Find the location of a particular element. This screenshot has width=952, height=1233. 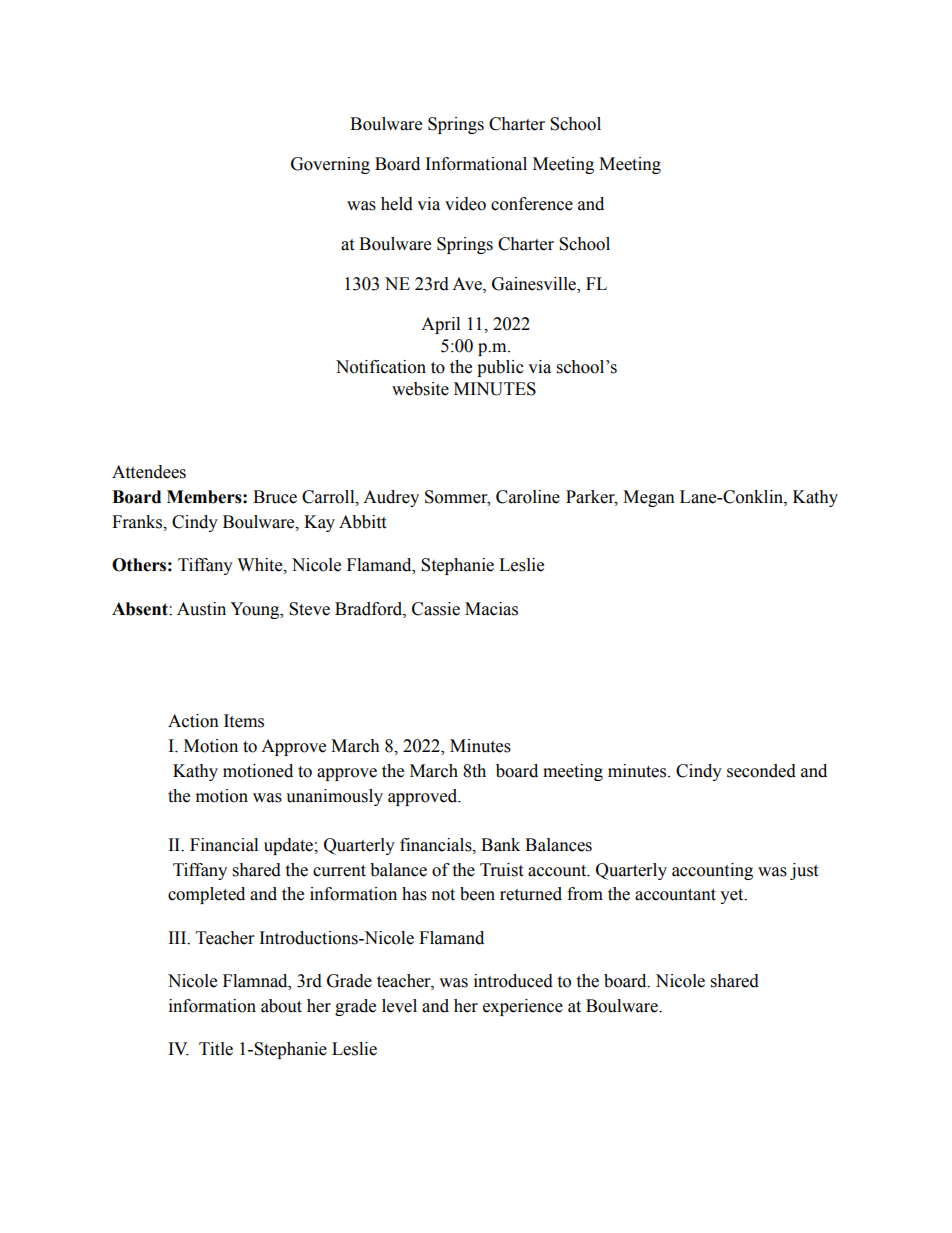

Bank is located at coordinates (500, 845).
